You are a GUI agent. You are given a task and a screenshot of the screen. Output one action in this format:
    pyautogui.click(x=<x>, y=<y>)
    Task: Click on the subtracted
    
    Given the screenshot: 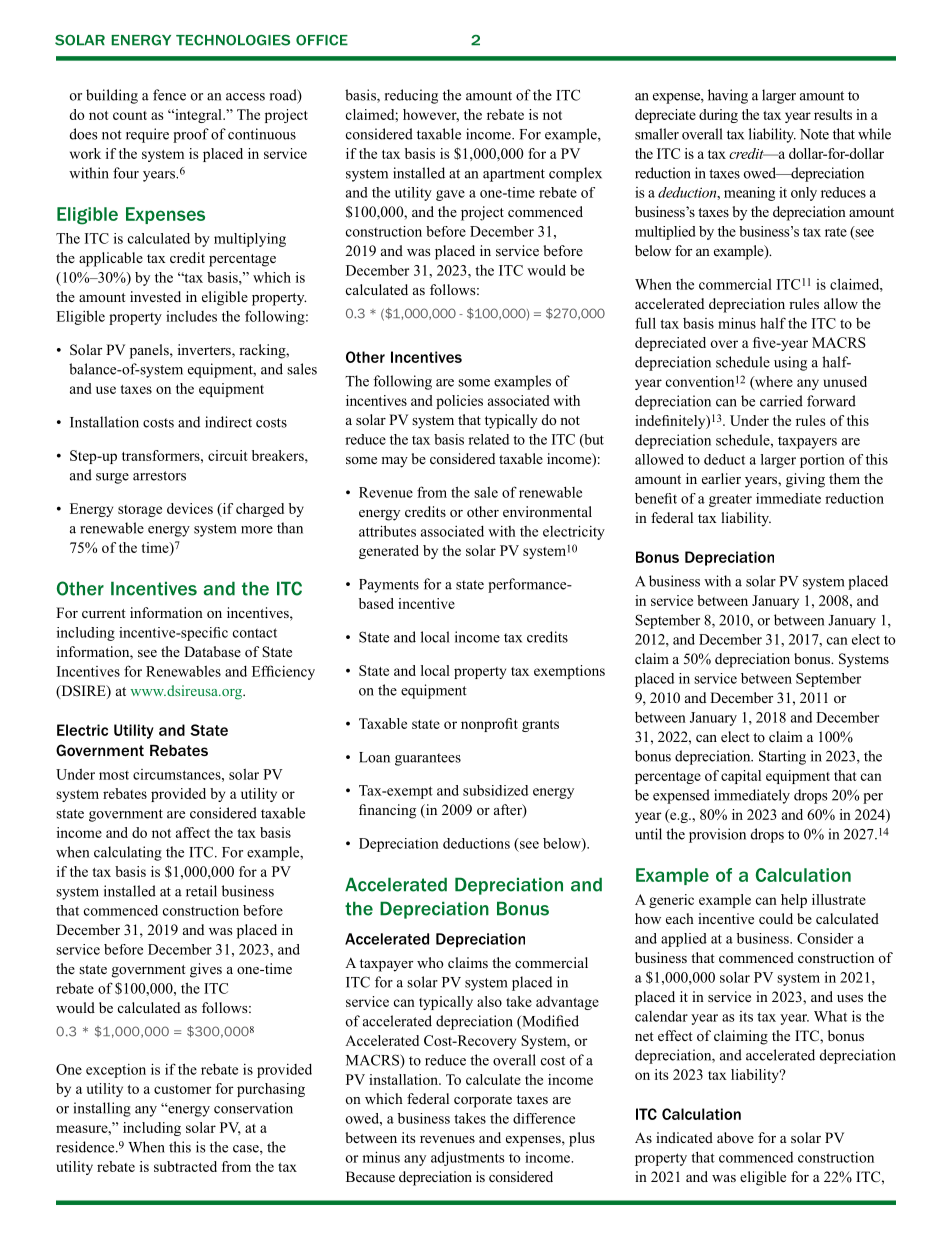 What is the action you would take?
    pyautogui.click(x=185, y=1166)
